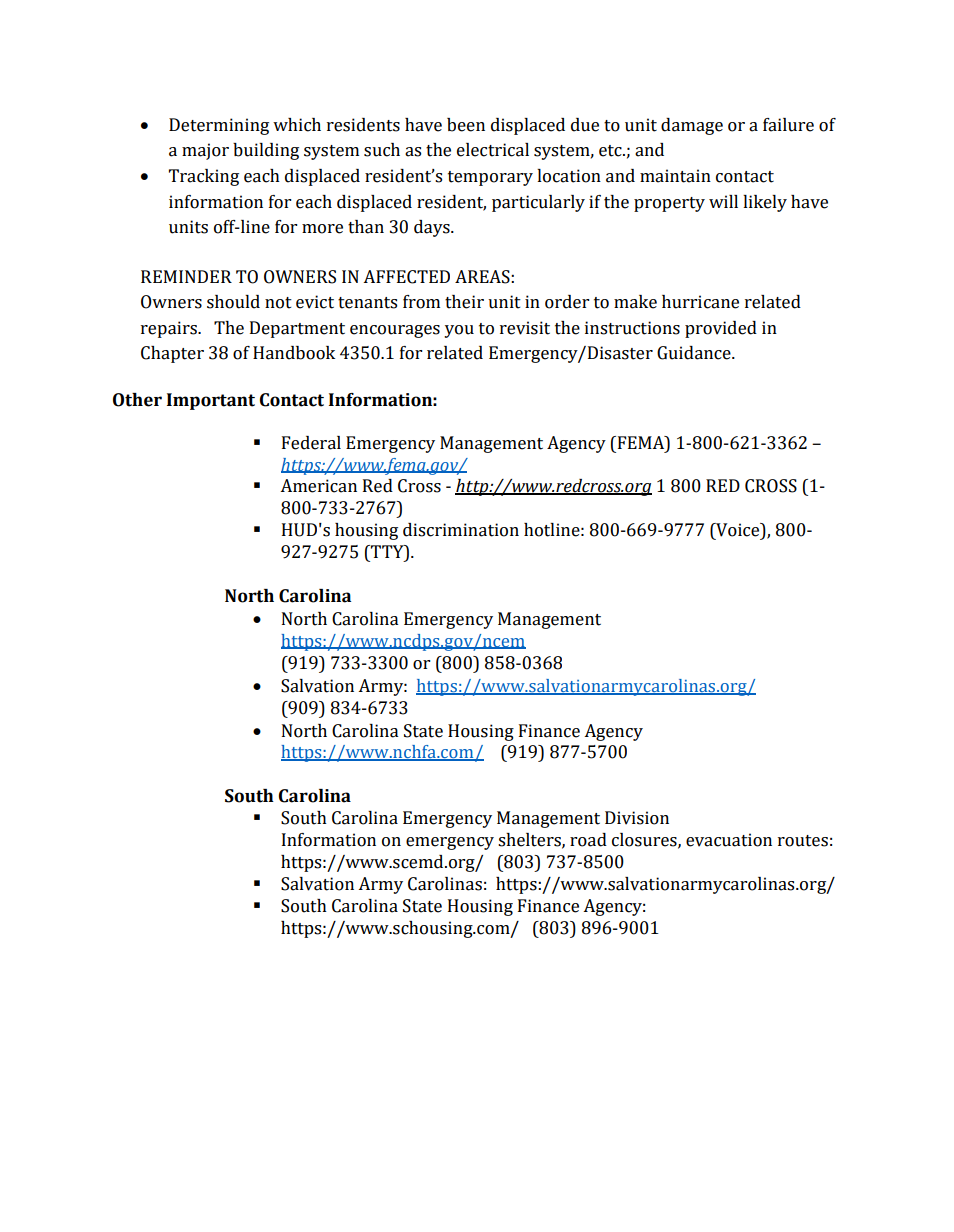 This page has width=954, height=1232. Describe the element at coordinates (738, 531) in the page. I see `Voice` at that location.
